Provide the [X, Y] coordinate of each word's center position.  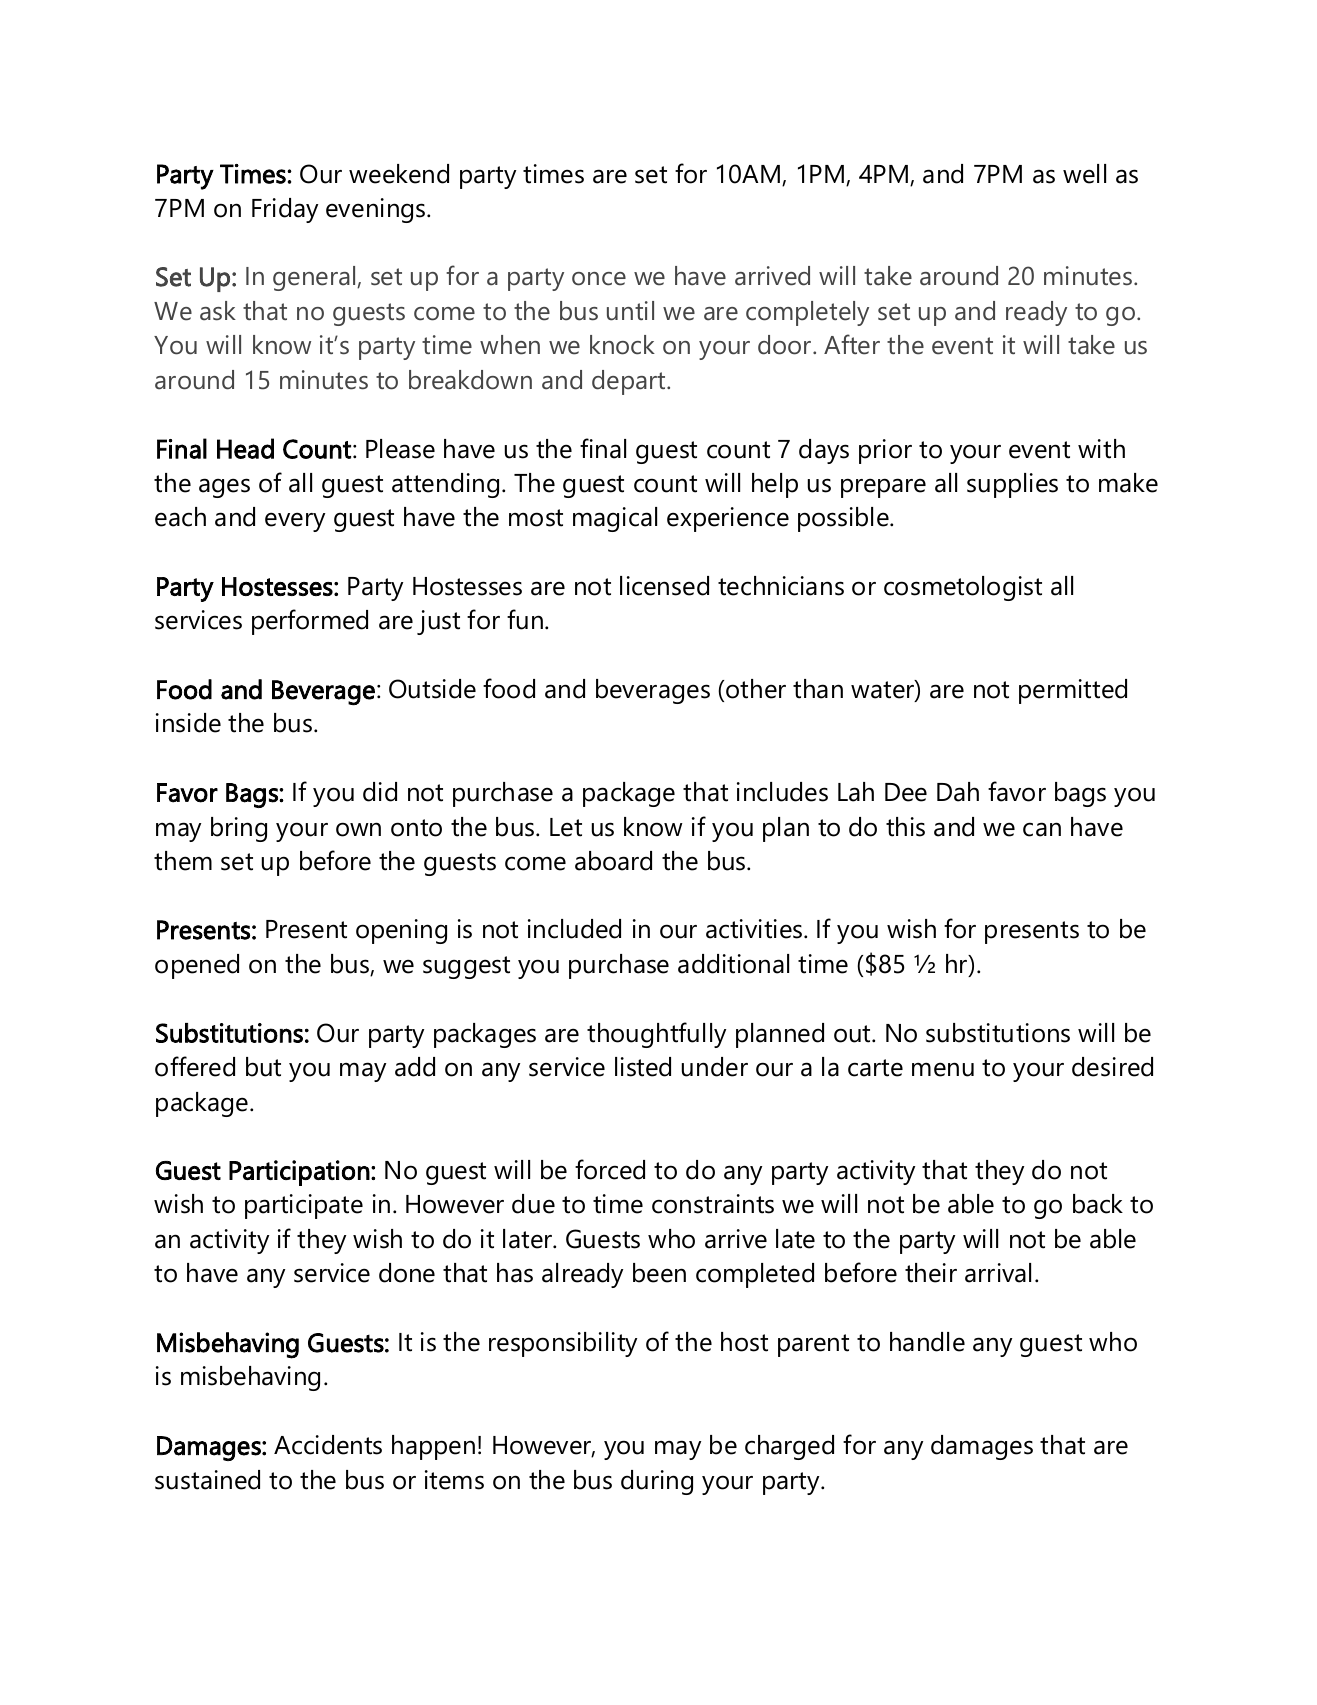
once [599, 279]
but [263, 1067]
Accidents [328, 1445]
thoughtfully [656, 1035]
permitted [1073, 691]
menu [943, 1069]
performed [310, 622]
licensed [664, 586]
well [1084, 174]
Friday [285, 210]
